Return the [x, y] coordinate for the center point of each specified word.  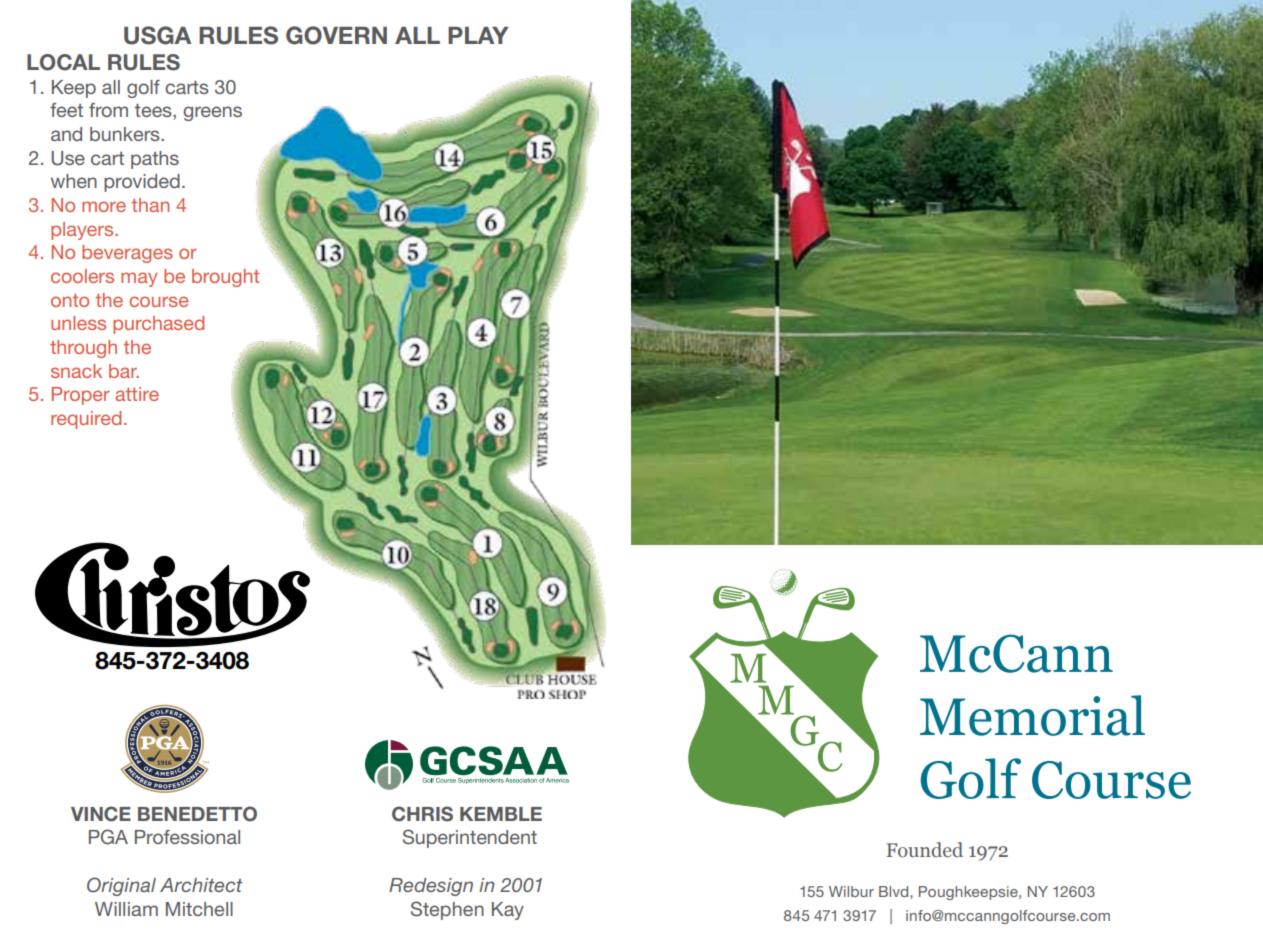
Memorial [1032, 715]
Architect [201, 885]
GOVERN [336, 35]
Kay [508, 911]
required [86, 420]
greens [212, 113]
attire [137, 394]
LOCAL [63, 62]
